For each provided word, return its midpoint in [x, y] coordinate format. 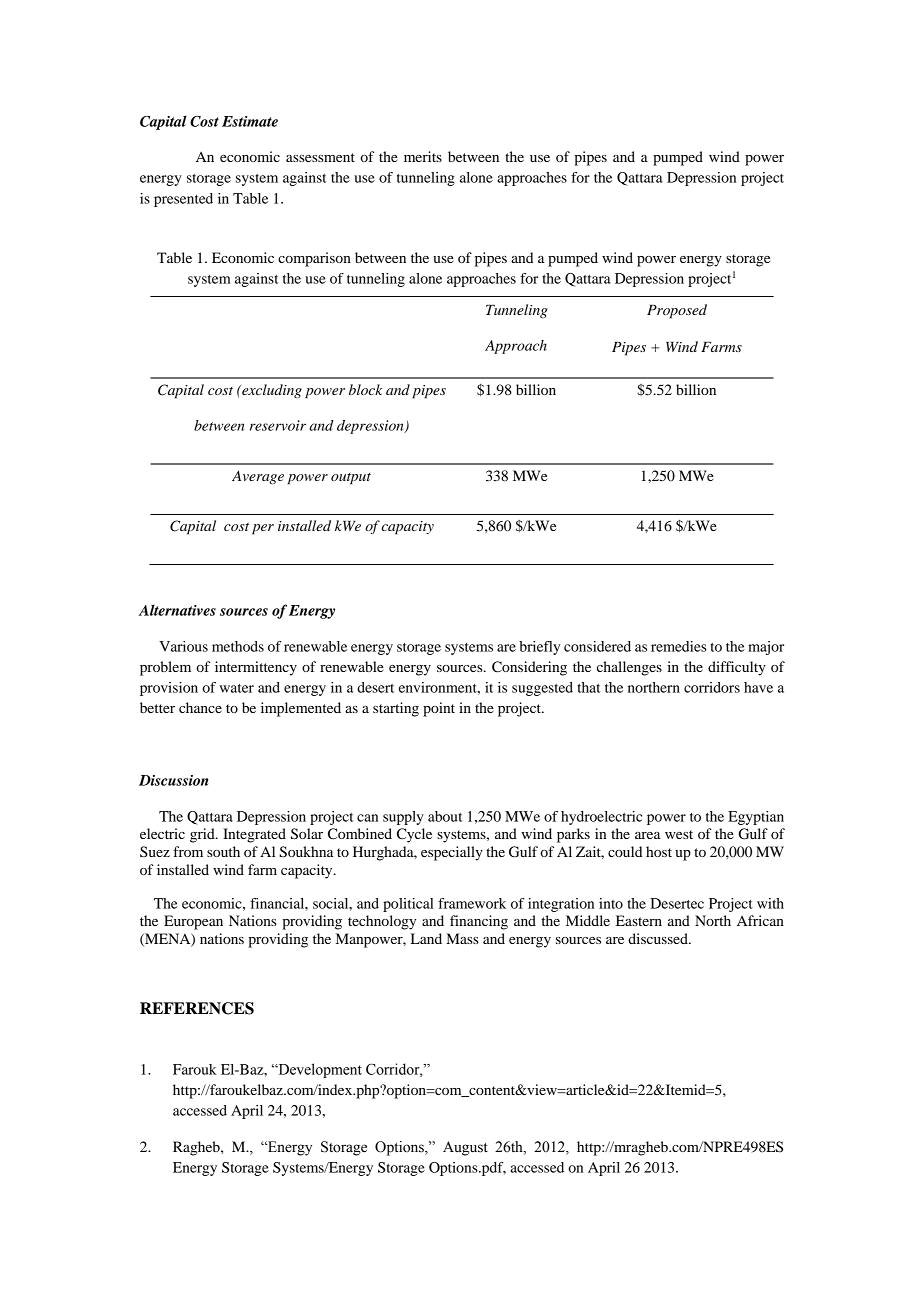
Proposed [677, 311]
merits [423, 156]
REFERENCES [197, 1008]
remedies [679, 646]
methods [238, 646]
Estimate [250, 121]
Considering [529, 668]
